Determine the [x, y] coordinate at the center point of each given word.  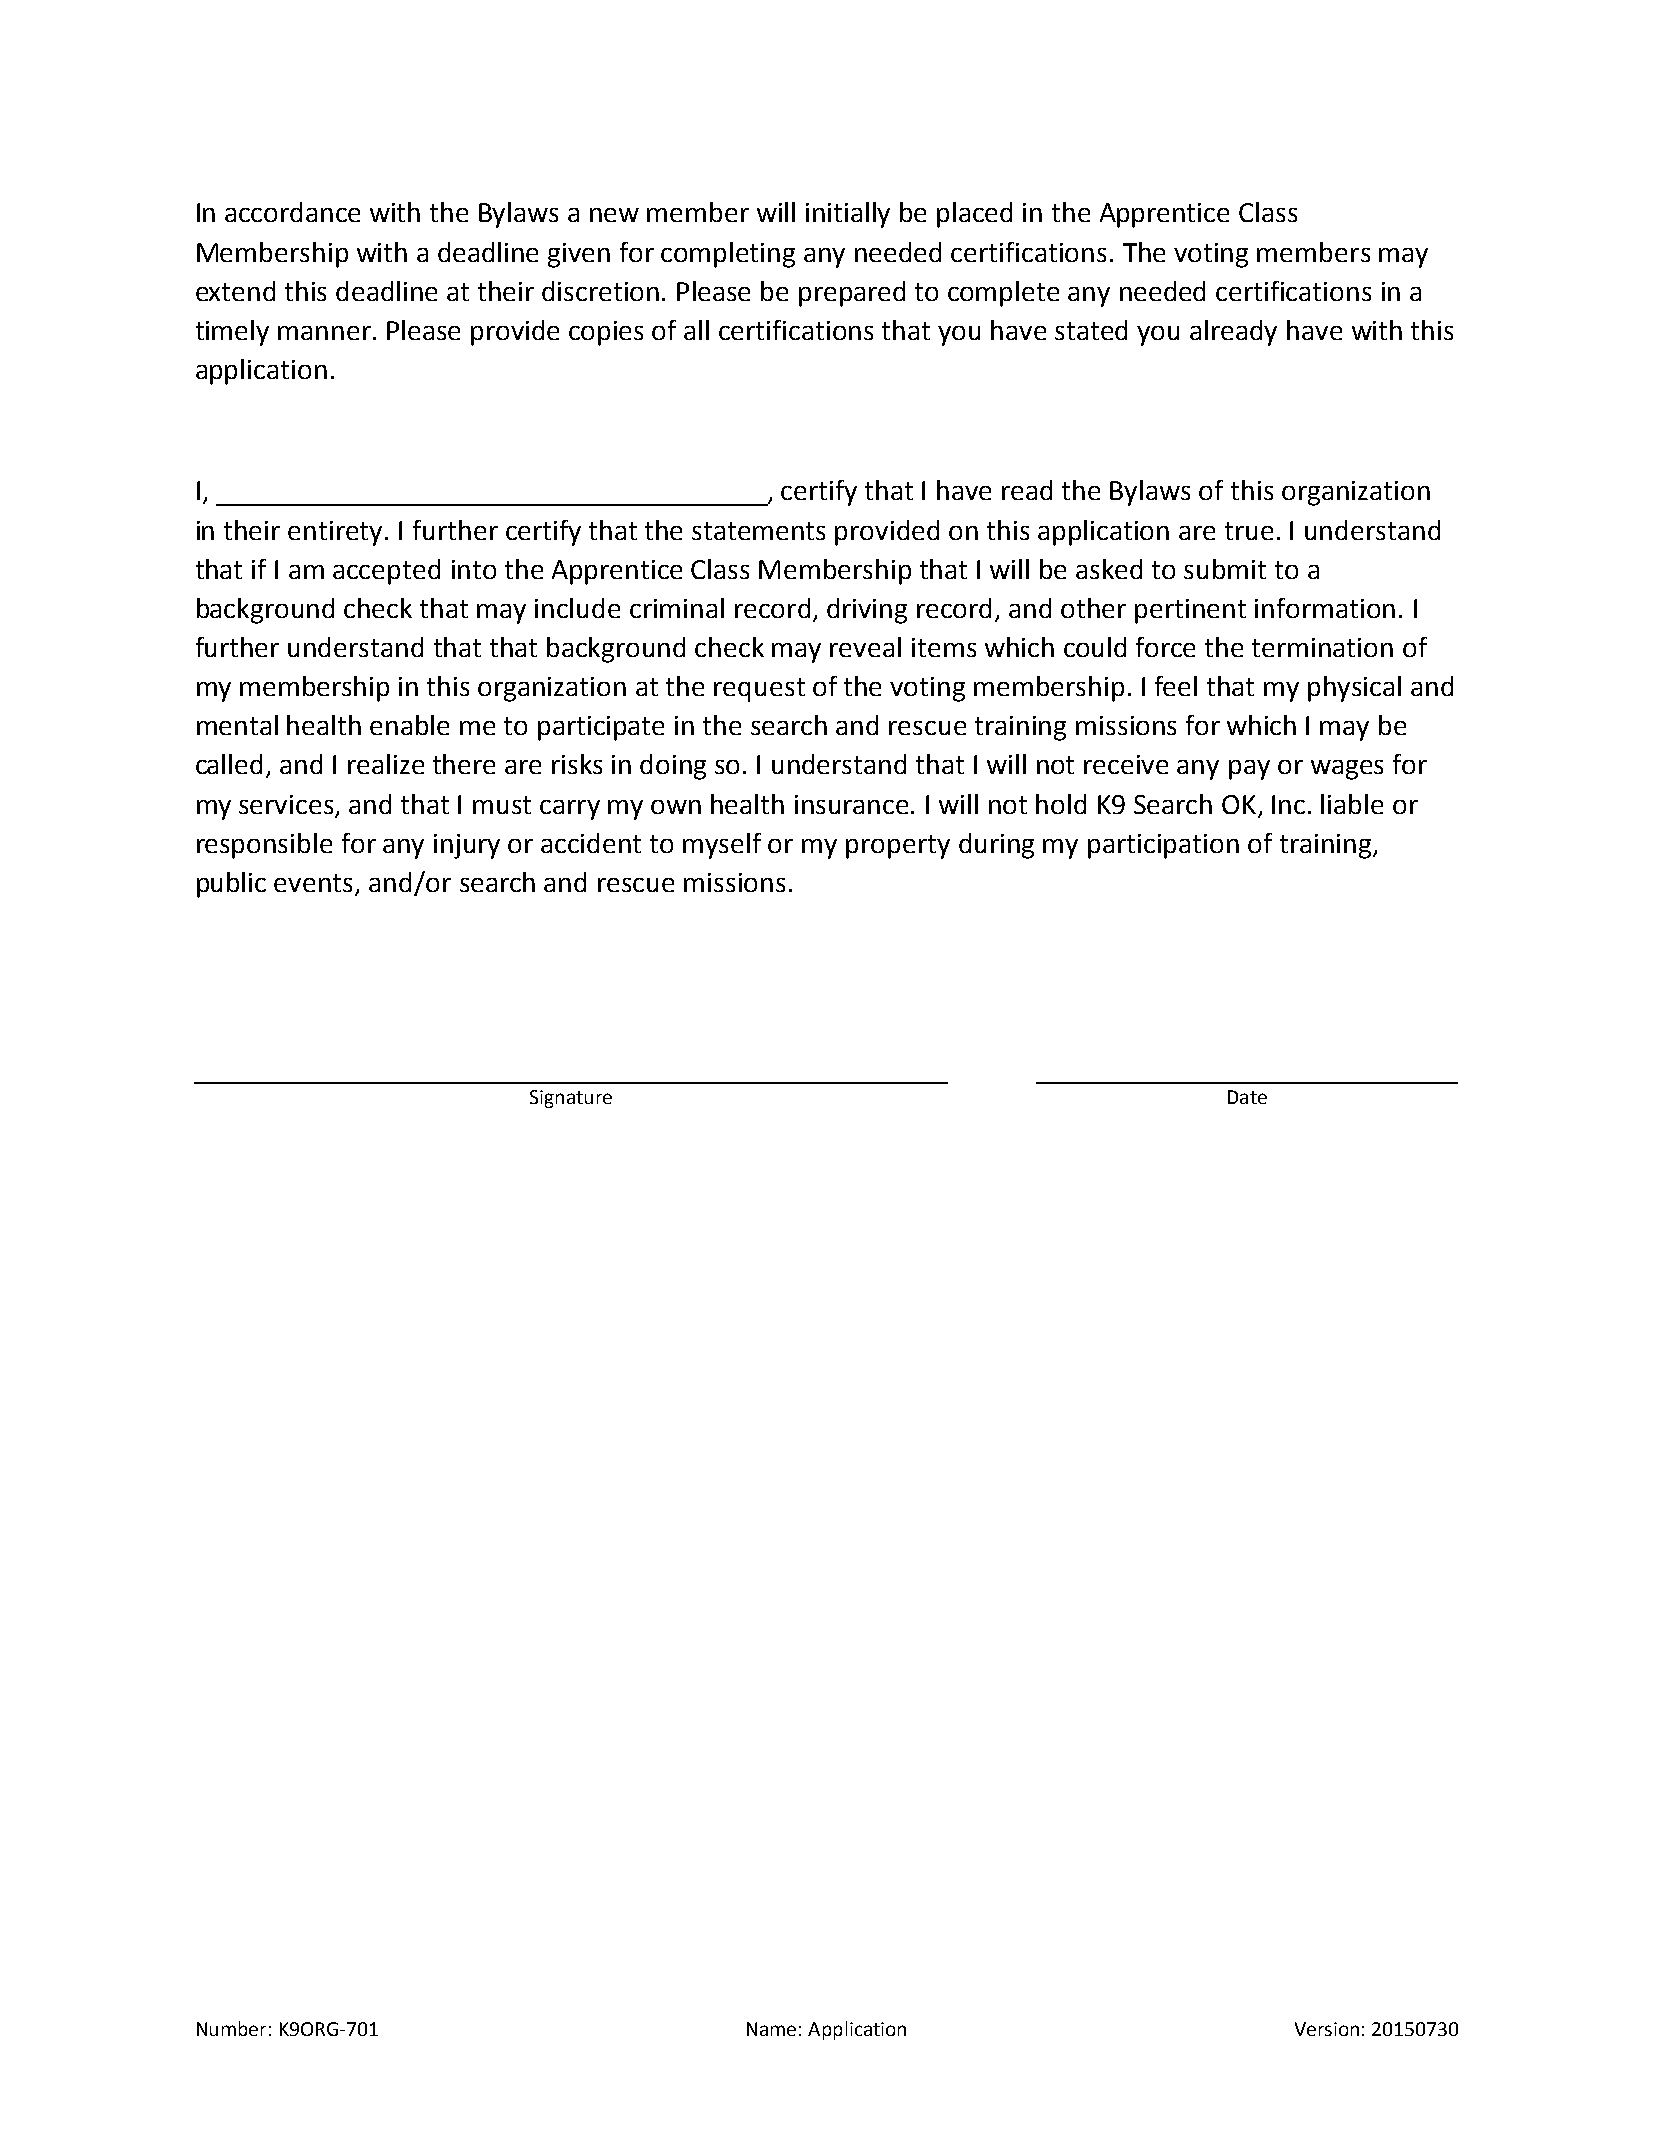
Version [1327, 2029]
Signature [571, 1099]
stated [1091, 330]
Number [231, 2028]
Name [771, 2029]
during [996, 846]
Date [1247, 1097]
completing [728, 255]
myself [722, 846]
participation [1163, 846]
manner [324, 333]
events [313, 883]
